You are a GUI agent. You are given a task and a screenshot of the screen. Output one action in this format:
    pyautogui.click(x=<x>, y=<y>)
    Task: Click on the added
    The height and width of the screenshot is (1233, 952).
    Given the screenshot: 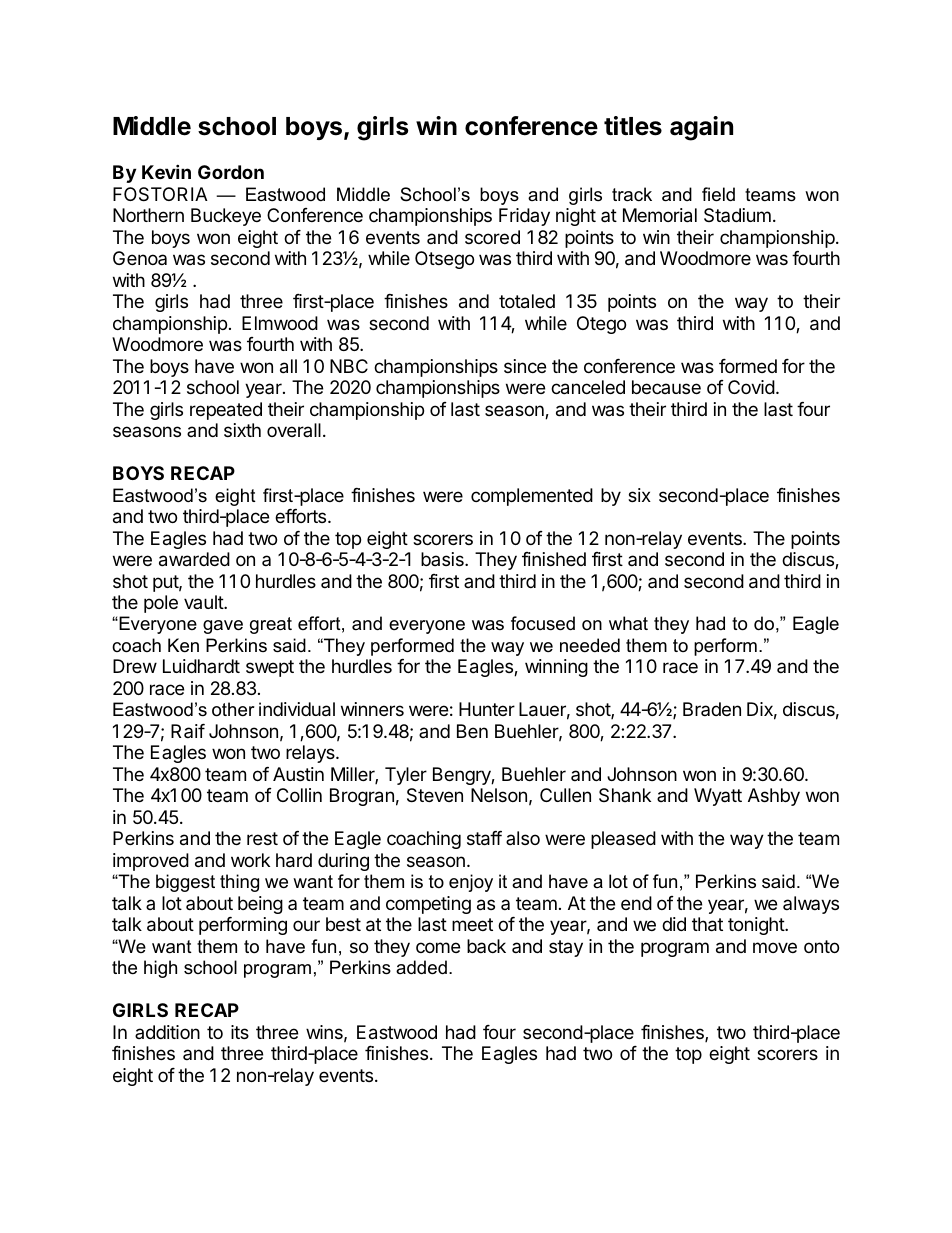 What is the action you would take?
    pyautogui.click(x=421, y=967)
